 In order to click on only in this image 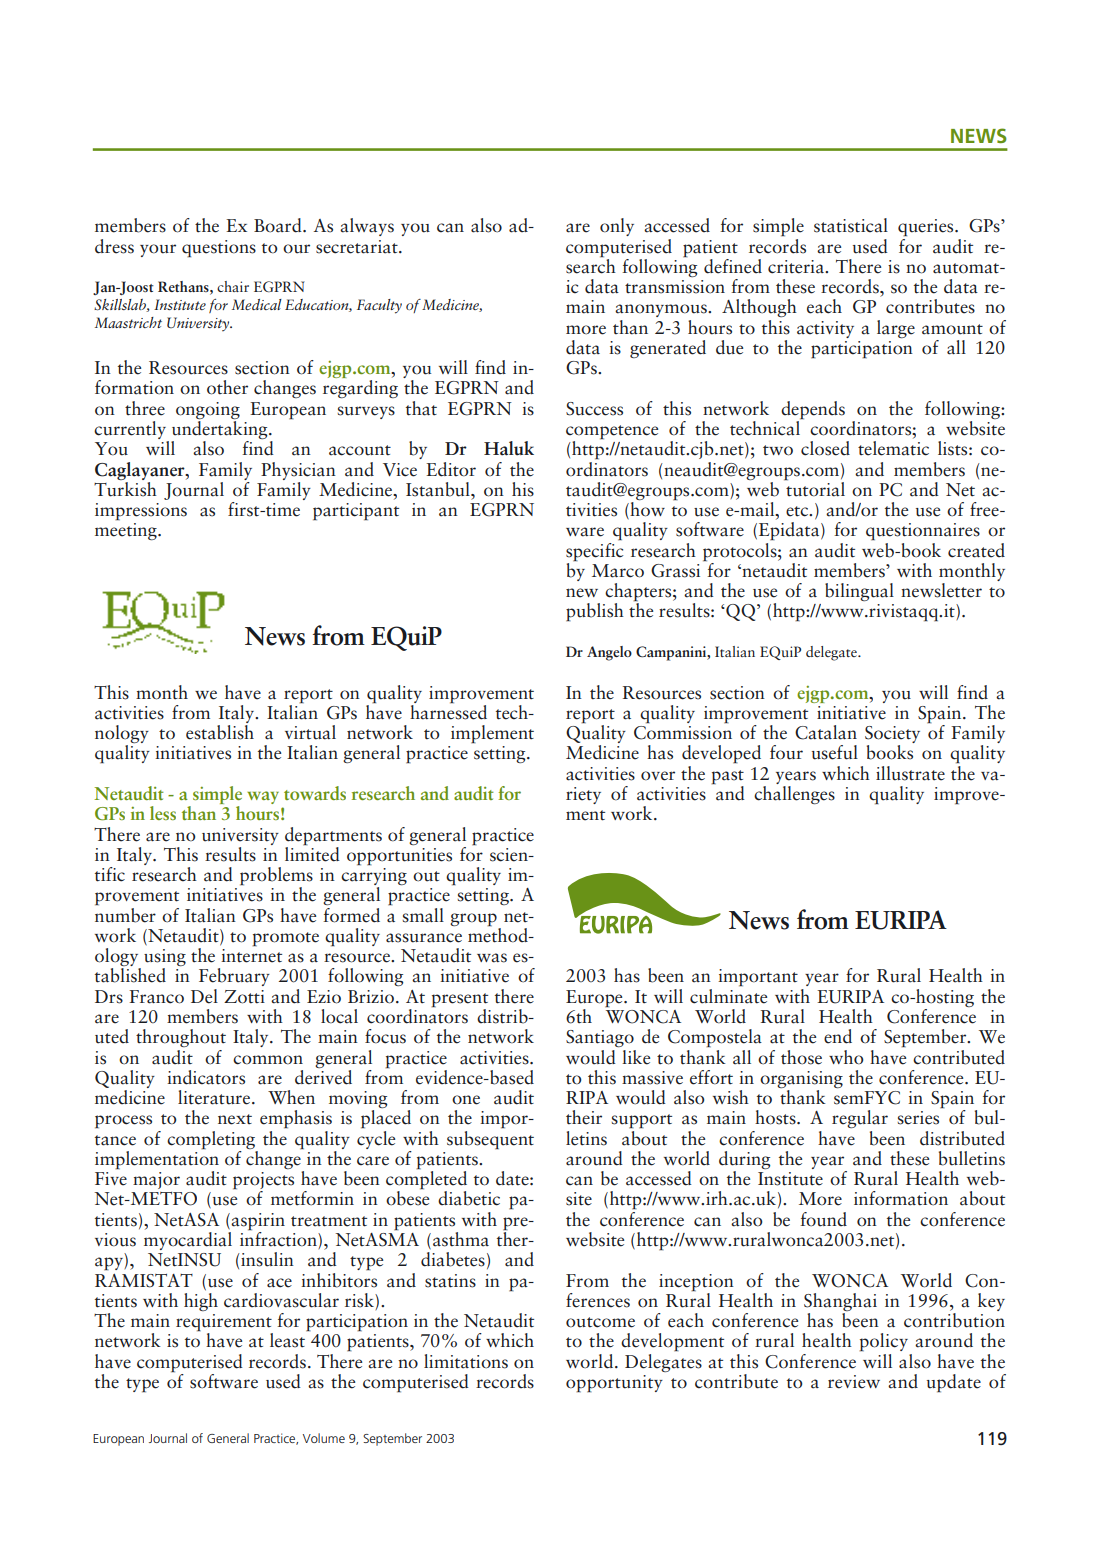, I will do `click(617, 227)`.
